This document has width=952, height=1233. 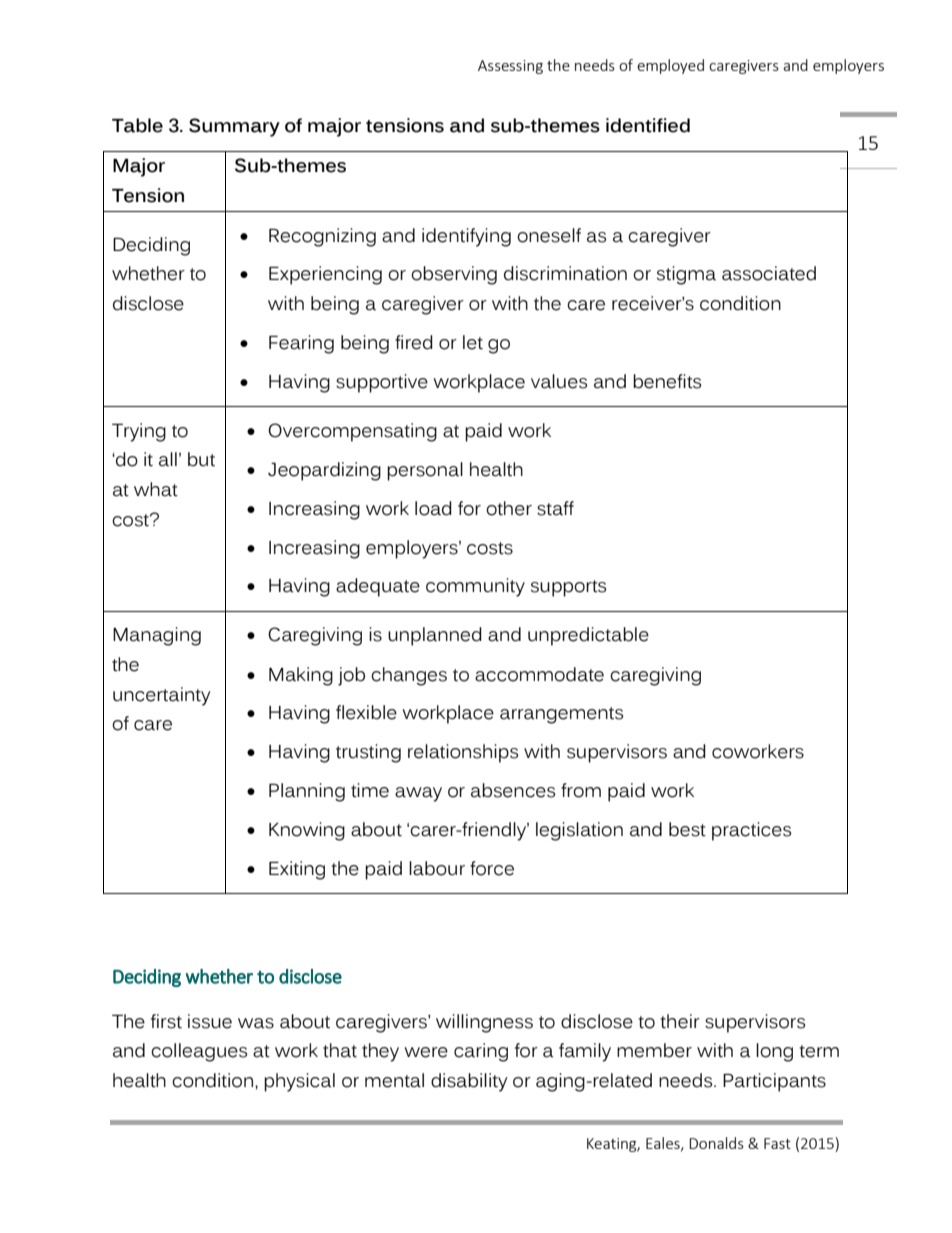 I want to click on Making, so click(x=301, y=676).
